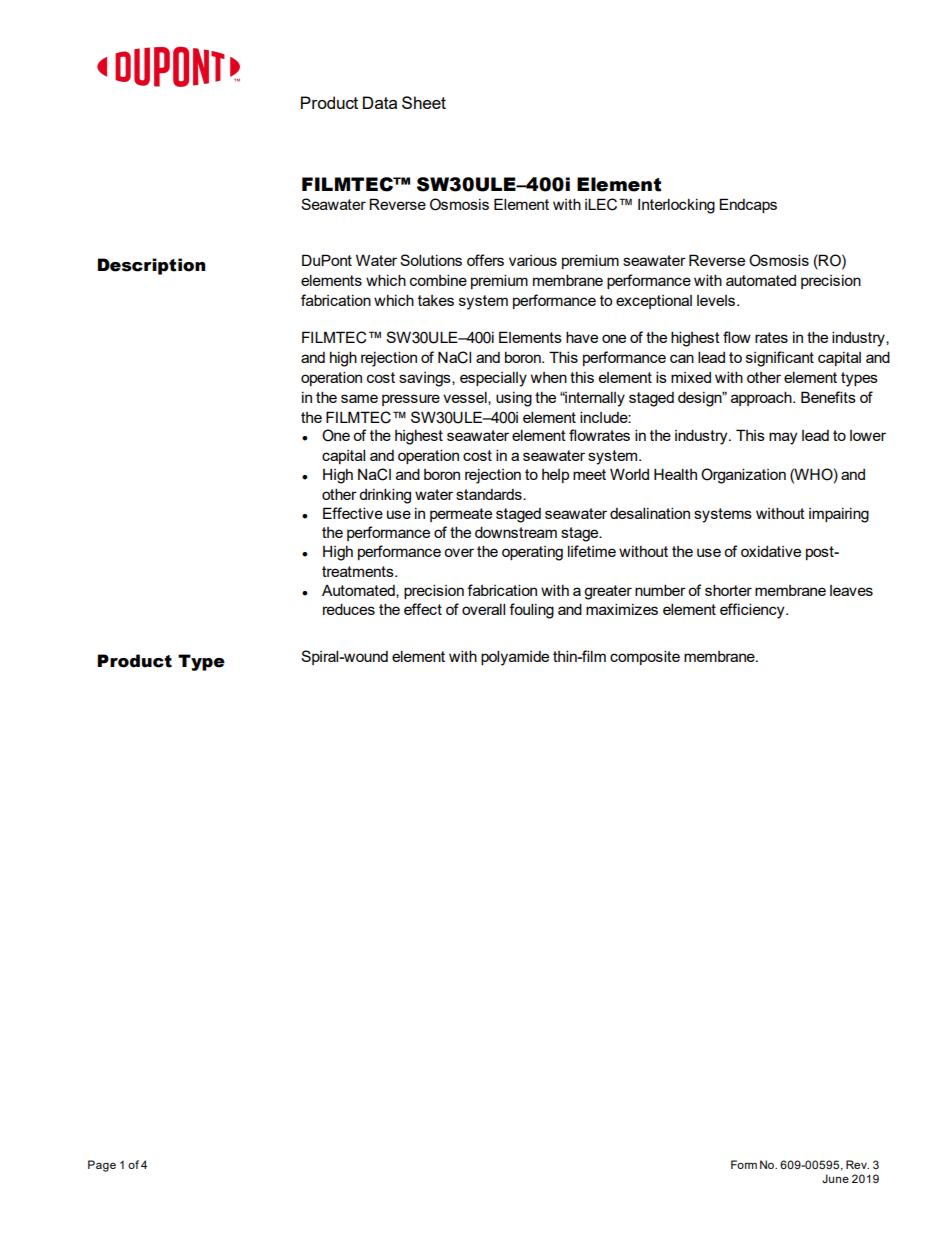 The image size is (952, 1233). What do you see at coordinates (424, 102) in the page?
I see `Sheet` at bounding box center [424, 102].
